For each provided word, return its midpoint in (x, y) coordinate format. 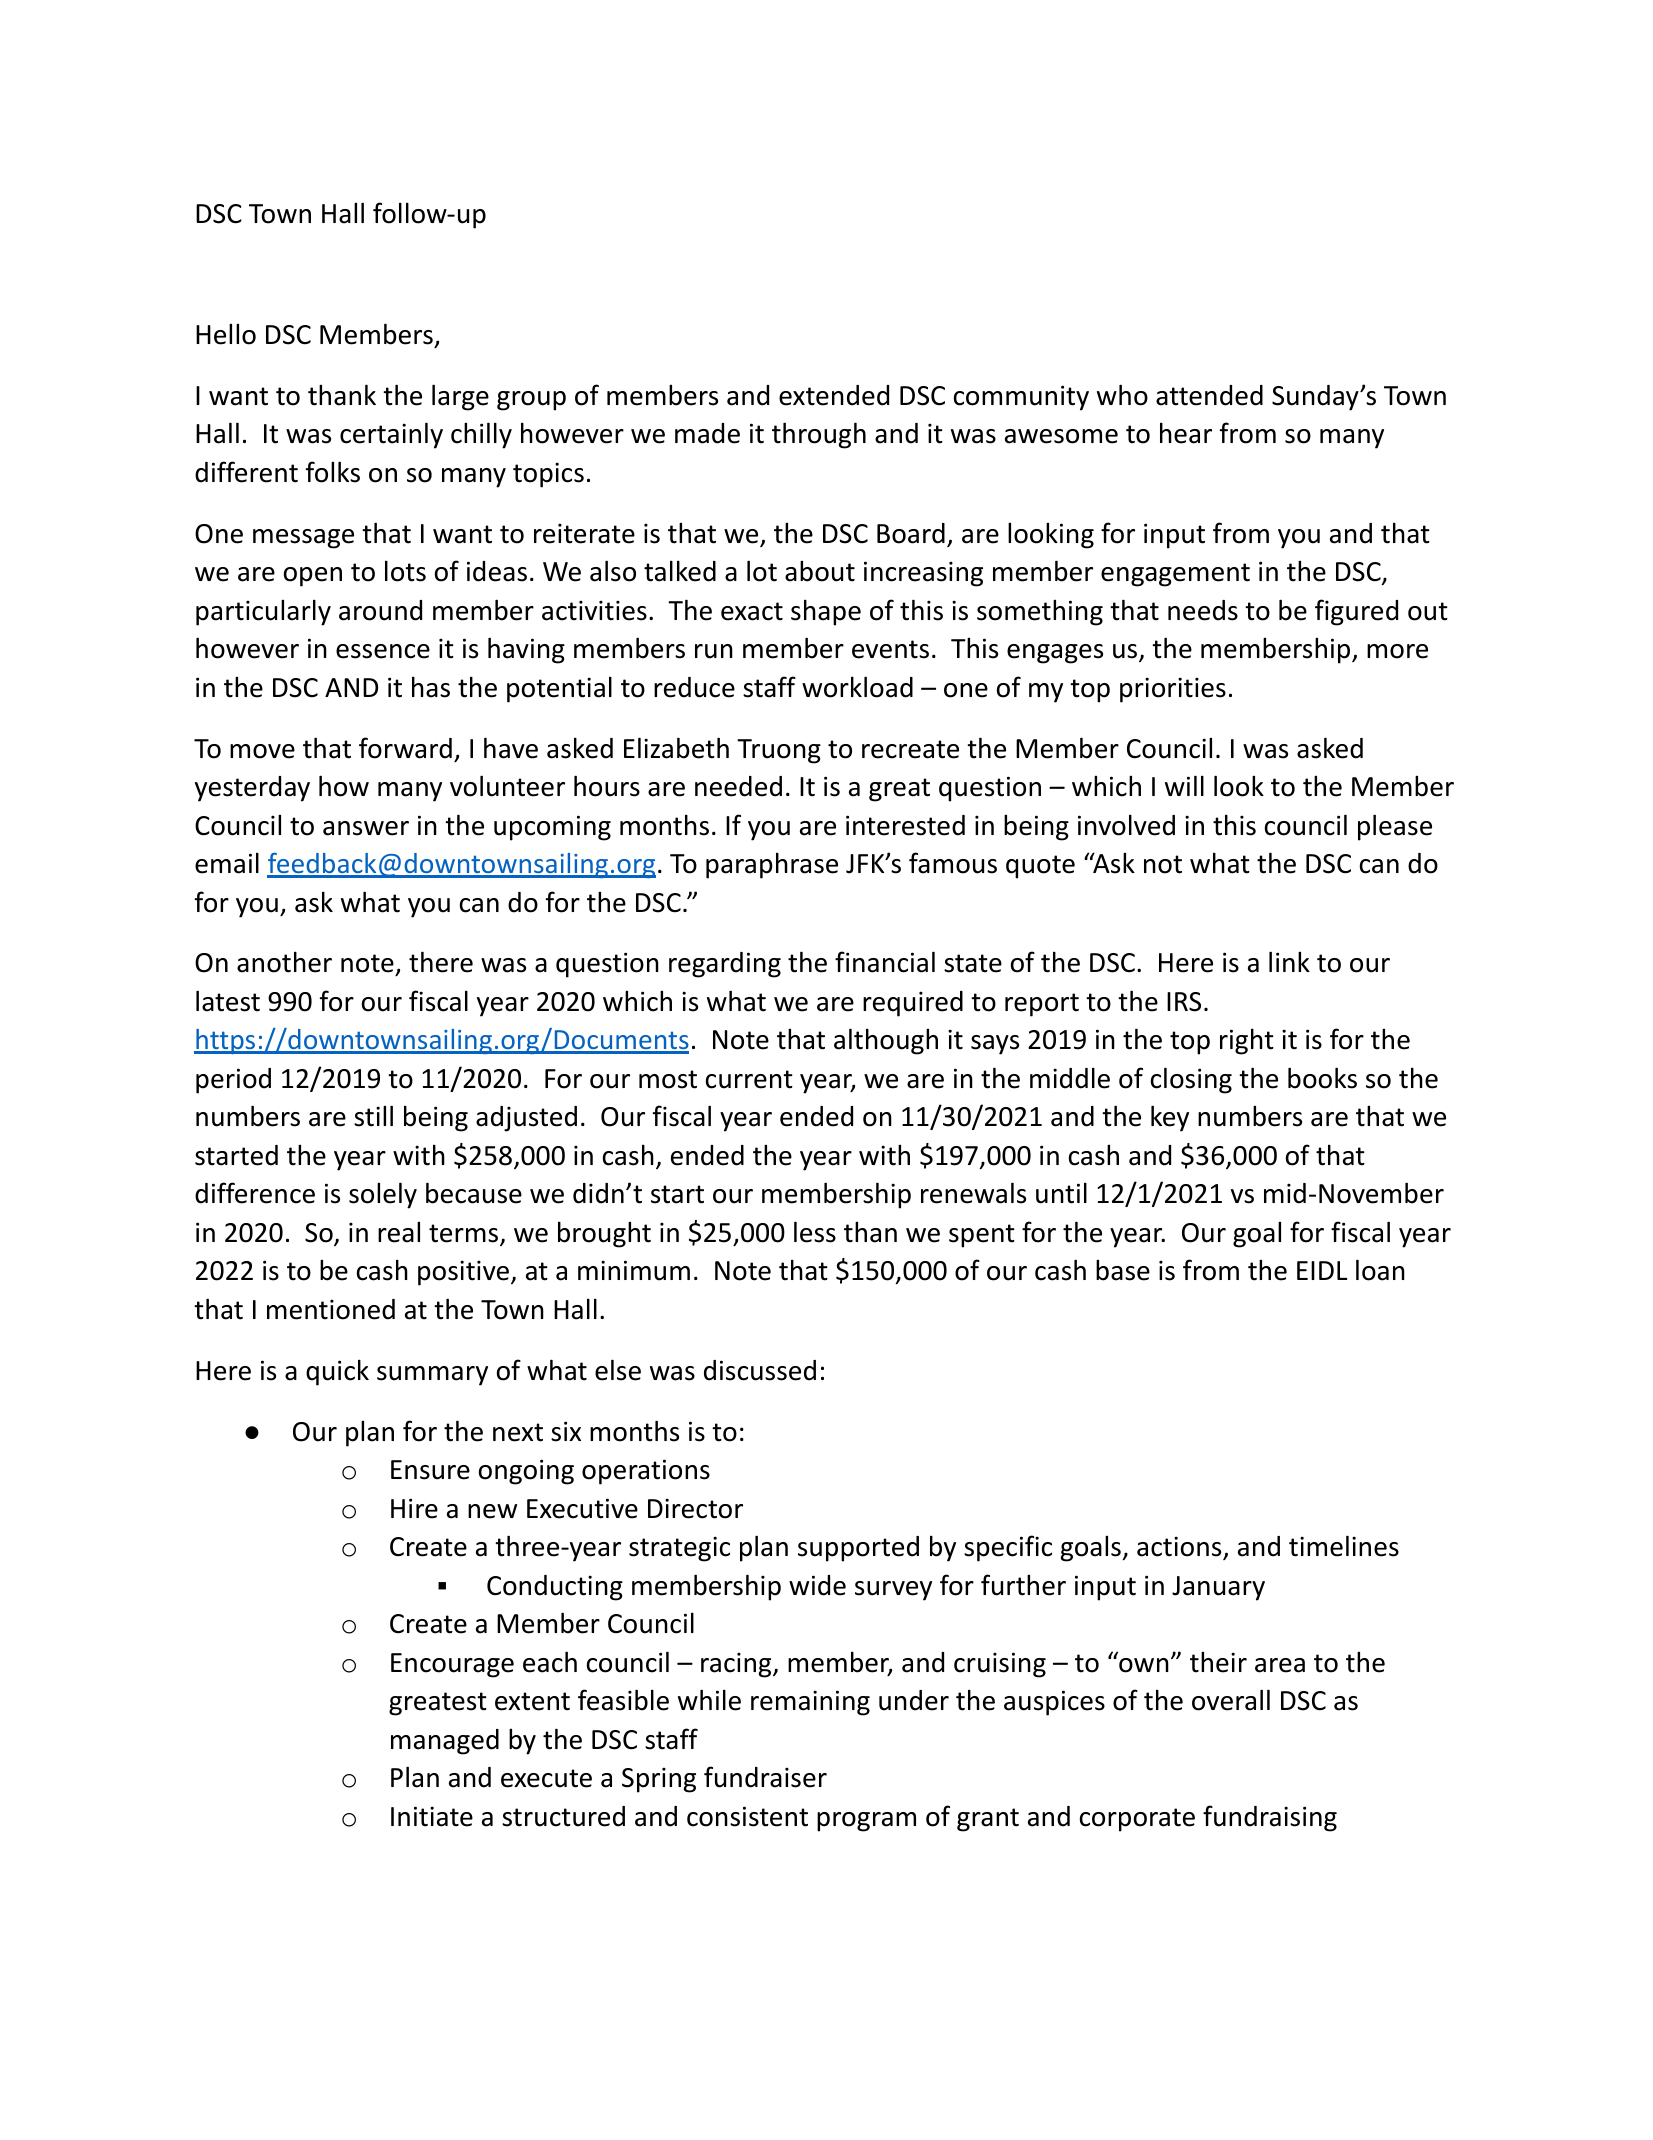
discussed (760, 1370)
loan (1380, 1270)
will (1184, 785)
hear (1186, 433)
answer (366, 828)
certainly (391, 435)
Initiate (432, 1816)
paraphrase (772, 865)
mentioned (331, 1309)
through (819, 435)
